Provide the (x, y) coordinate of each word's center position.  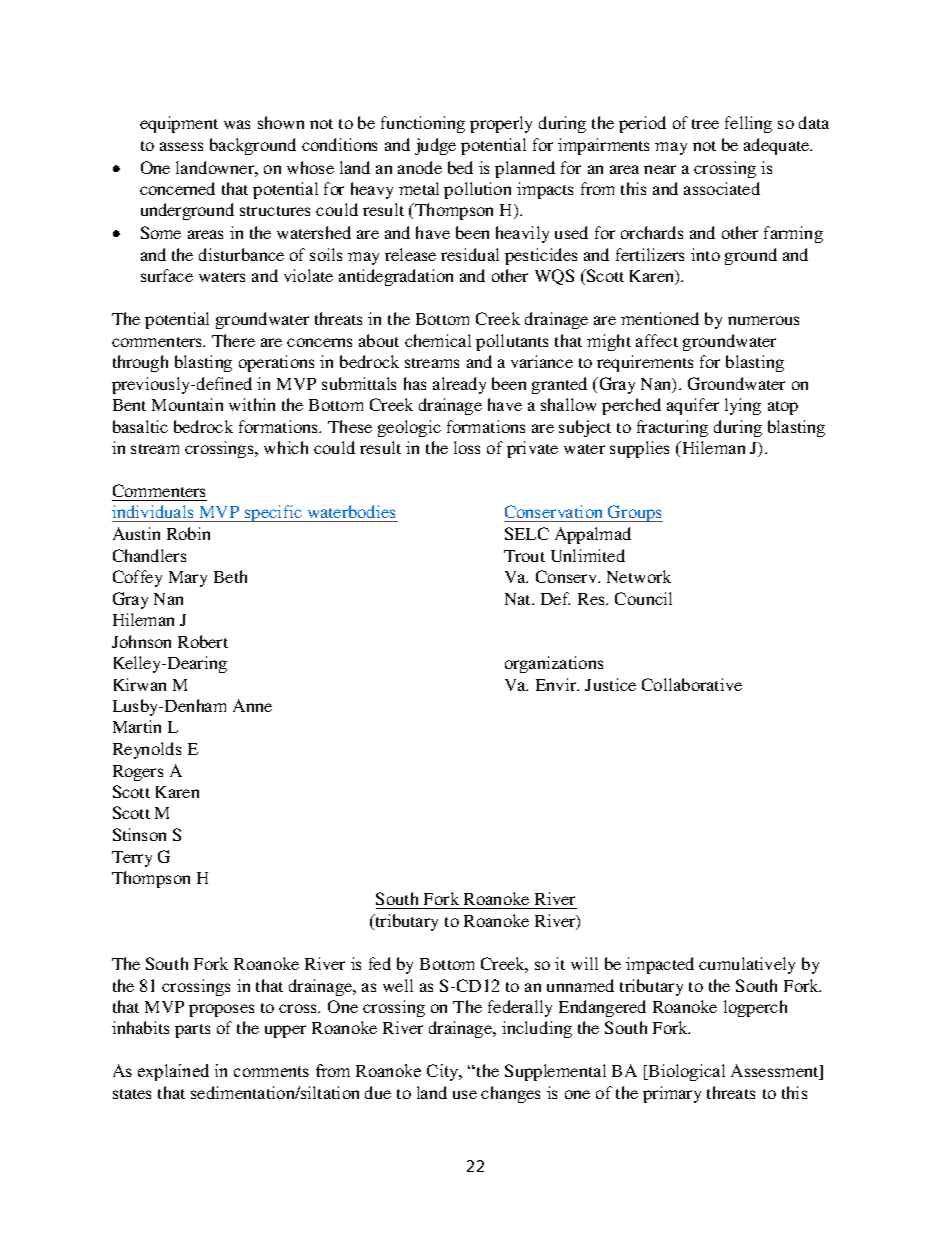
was (237, 124)
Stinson (139, 834)
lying (743, 406)
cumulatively (747, 965)
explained (173, 1072)
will (584, 963)
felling (748, 124)
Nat (519, 599)
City (444, 1072)
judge (435, 146)
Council (643, 598)
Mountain (187, 404)
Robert (203, 641)
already (459, 385)
